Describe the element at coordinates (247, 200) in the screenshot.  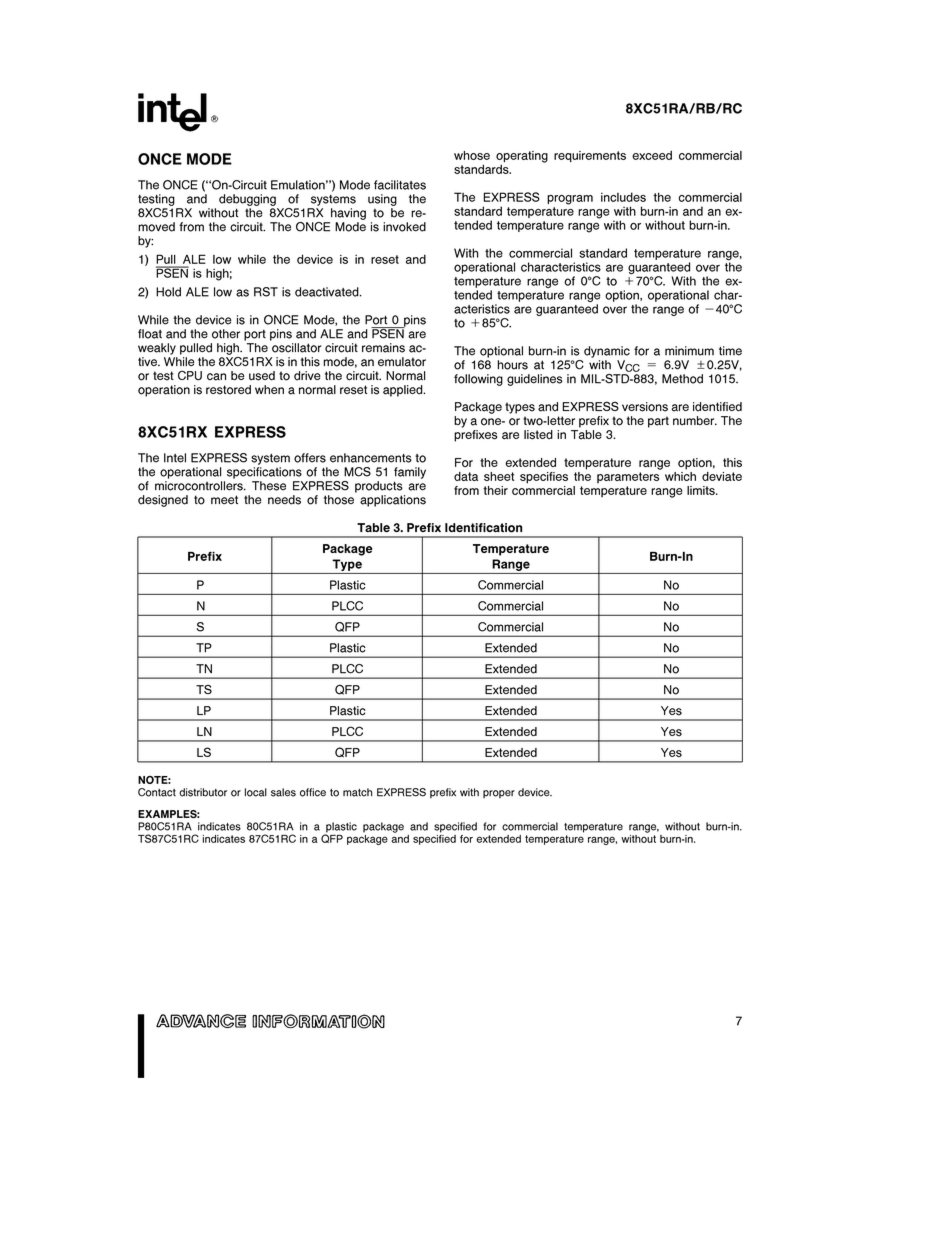
I see `debugging` at that location.
